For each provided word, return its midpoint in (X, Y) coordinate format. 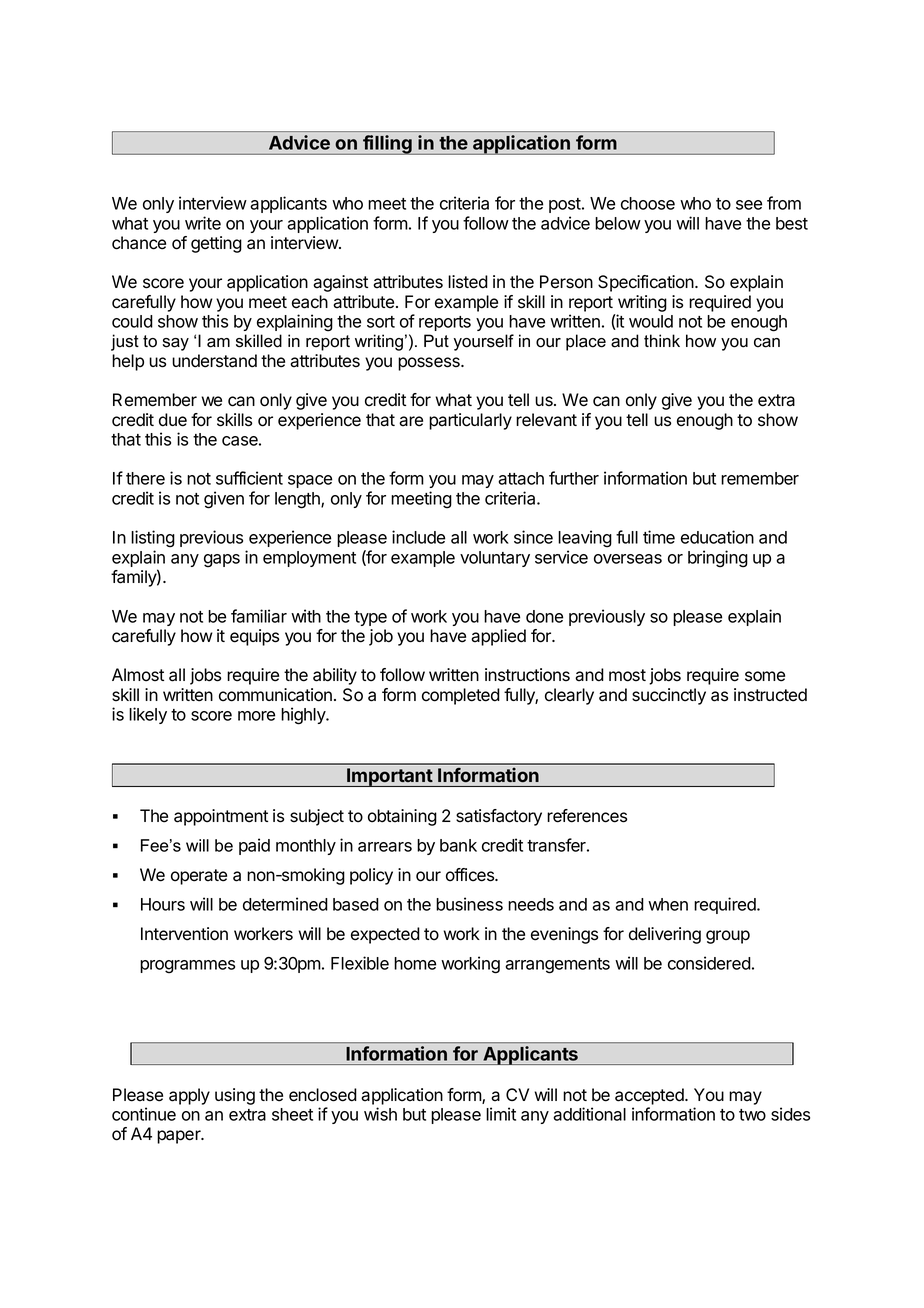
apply (189, 1096)
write (203, 223)
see (749, 205)
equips (254, 637)
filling (387, 145)
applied (498, 637)
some (765, 676)
